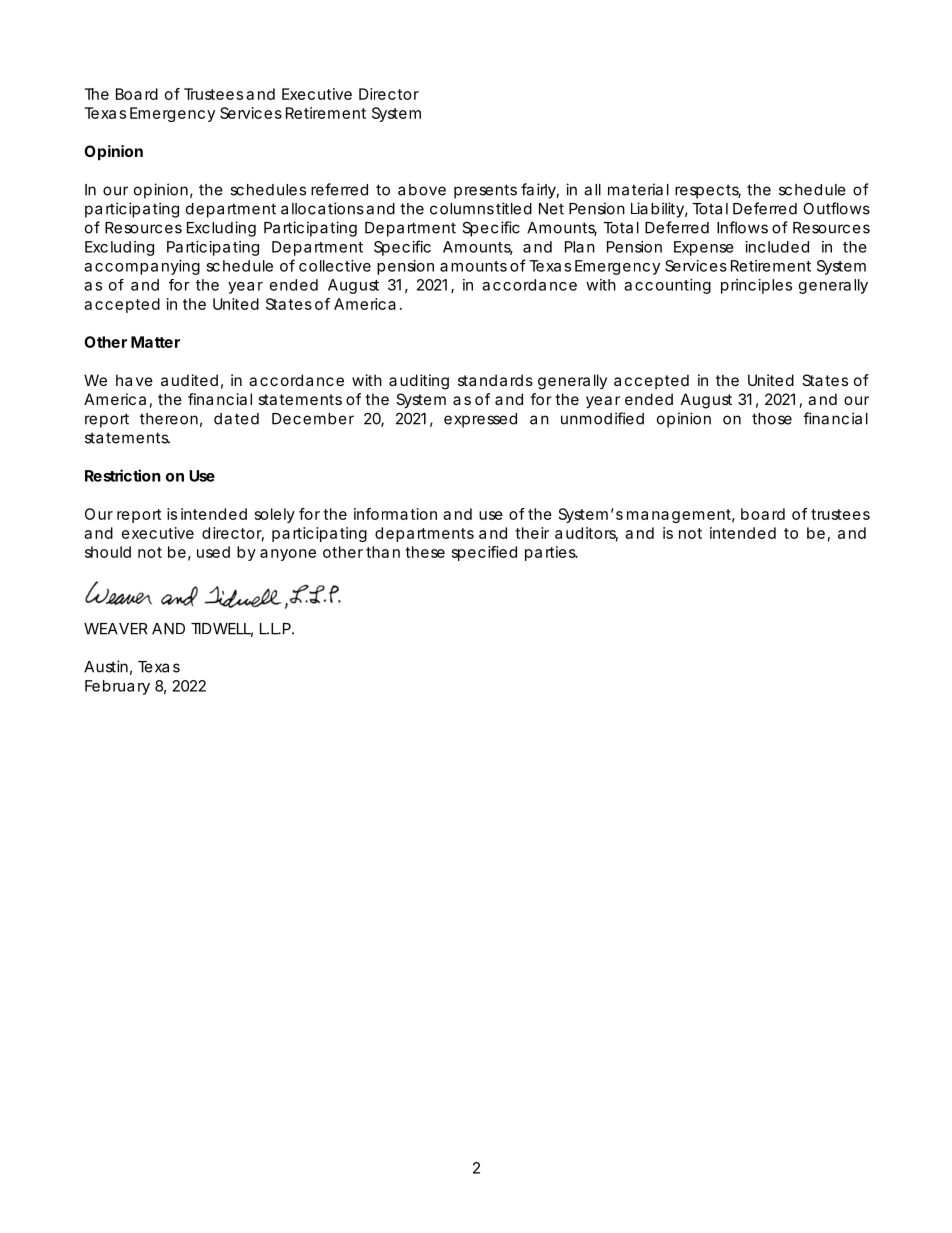 This screenshot has height=1233, width=952. What do you see at coordinates (322, 208) in the screenshot?
I see `allocations` at bounding box center [322, 208].
